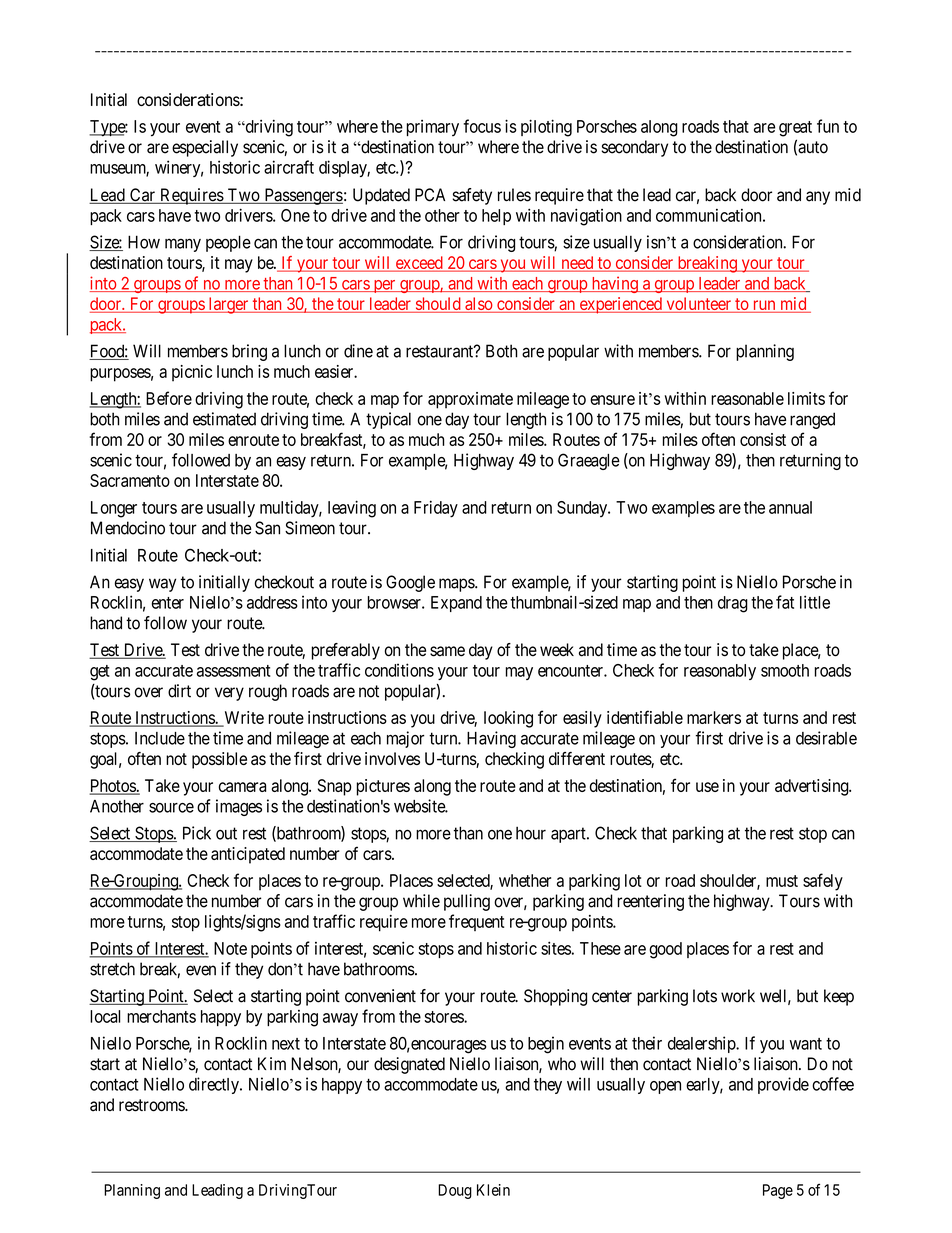 This screenshot has width=952, height=1233. Describe the element at coordinates (179, 691) in the screenshot. I see `dirt` at that location.
